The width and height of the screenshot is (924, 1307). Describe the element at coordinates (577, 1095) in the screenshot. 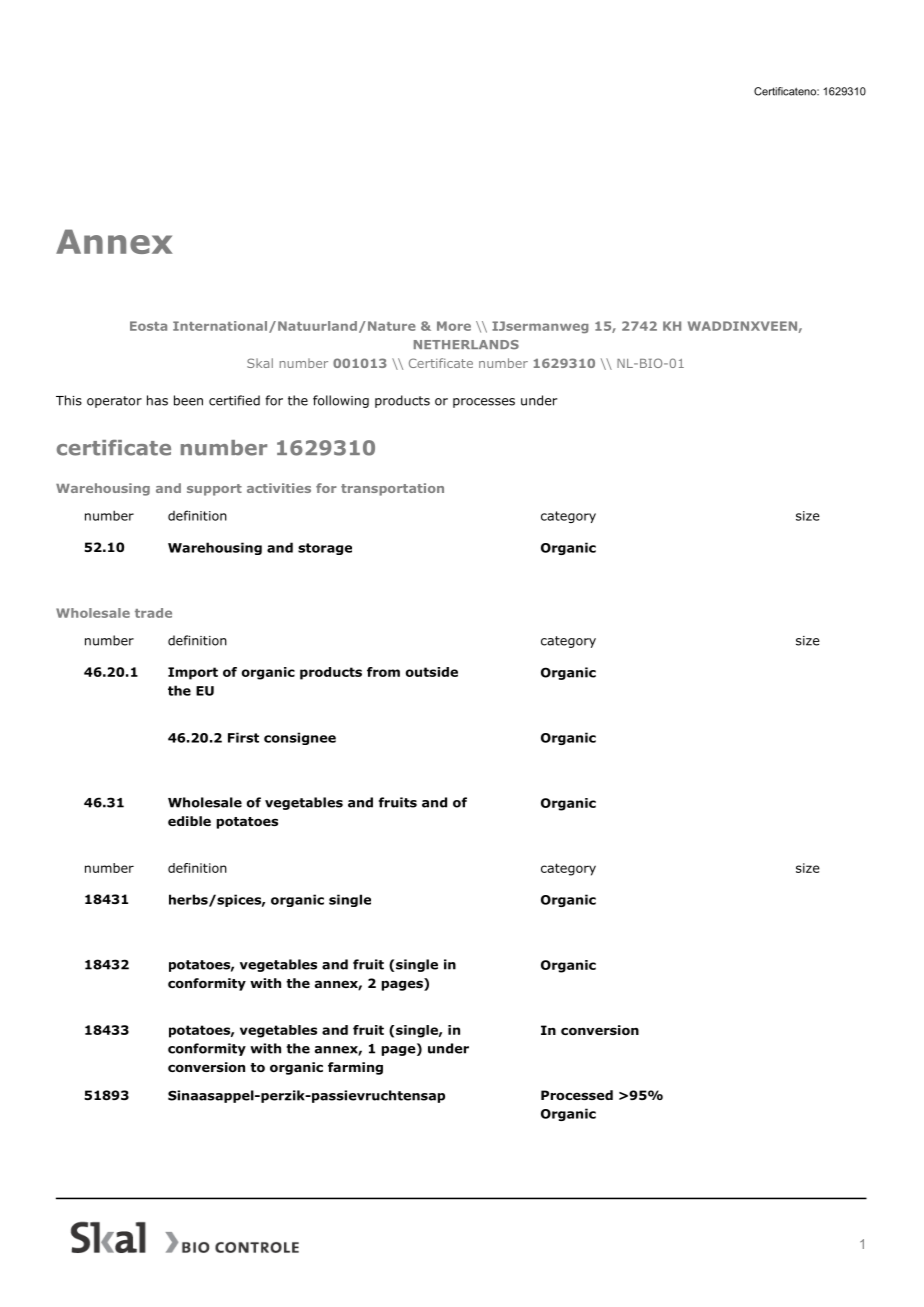

I see `Processed` at that location.
